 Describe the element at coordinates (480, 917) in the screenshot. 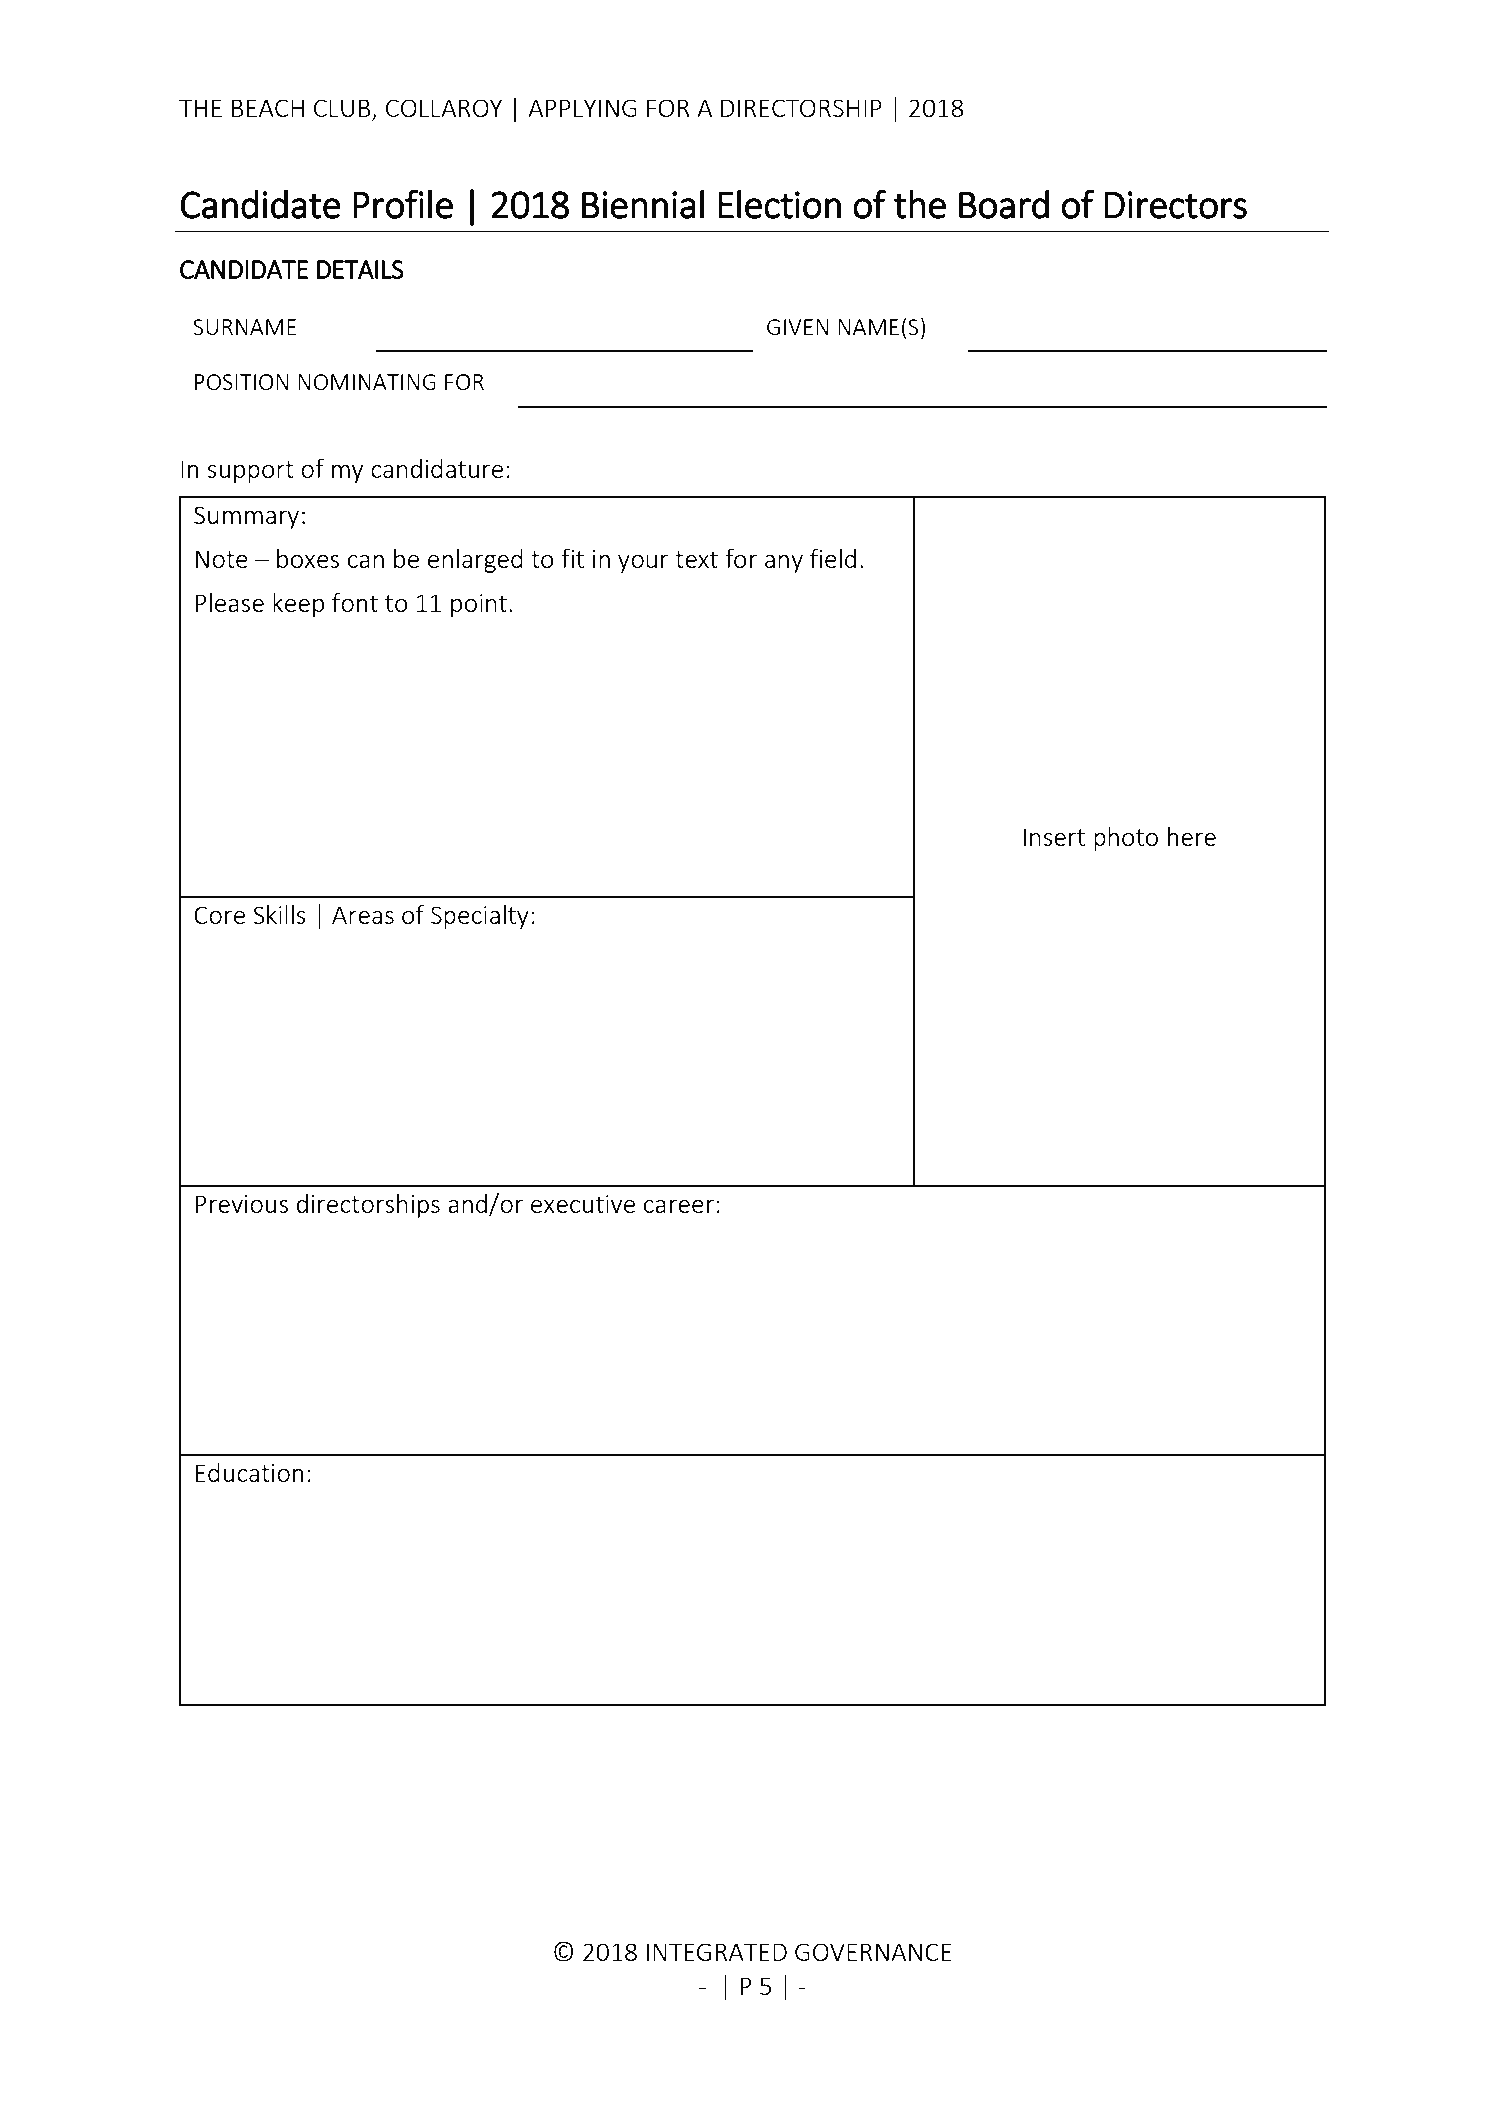

I see `Specialty` at that location.
